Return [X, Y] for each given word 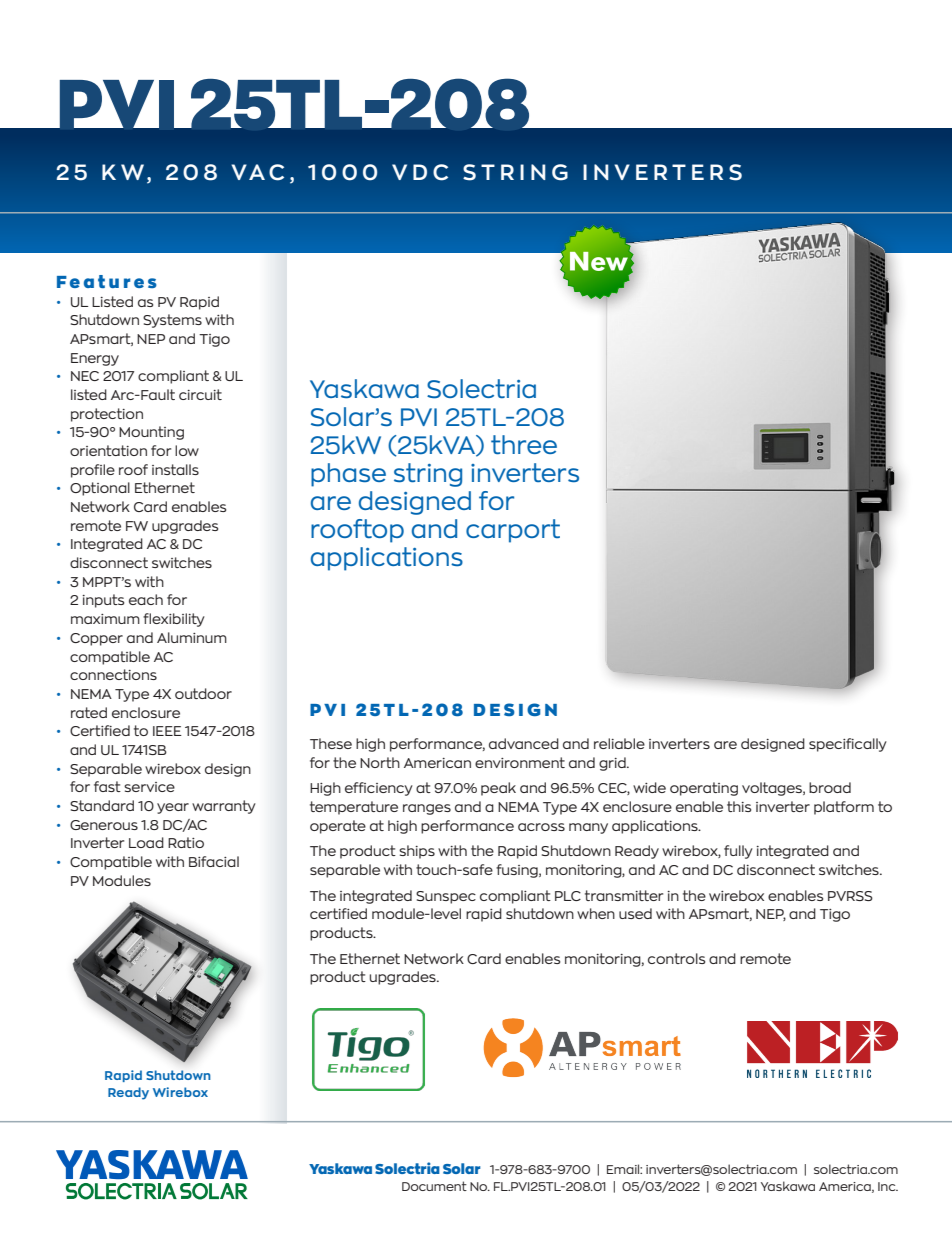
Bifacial [214, 861]
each [146, 599]
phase [348, 475]
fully [738, 852]
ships [417, 852]
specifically [848, 745]
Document [434, 1186]
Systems [172, 321]
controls [676, 958]
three [524, 444]
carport [513, 531]
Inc [888, 1186]
